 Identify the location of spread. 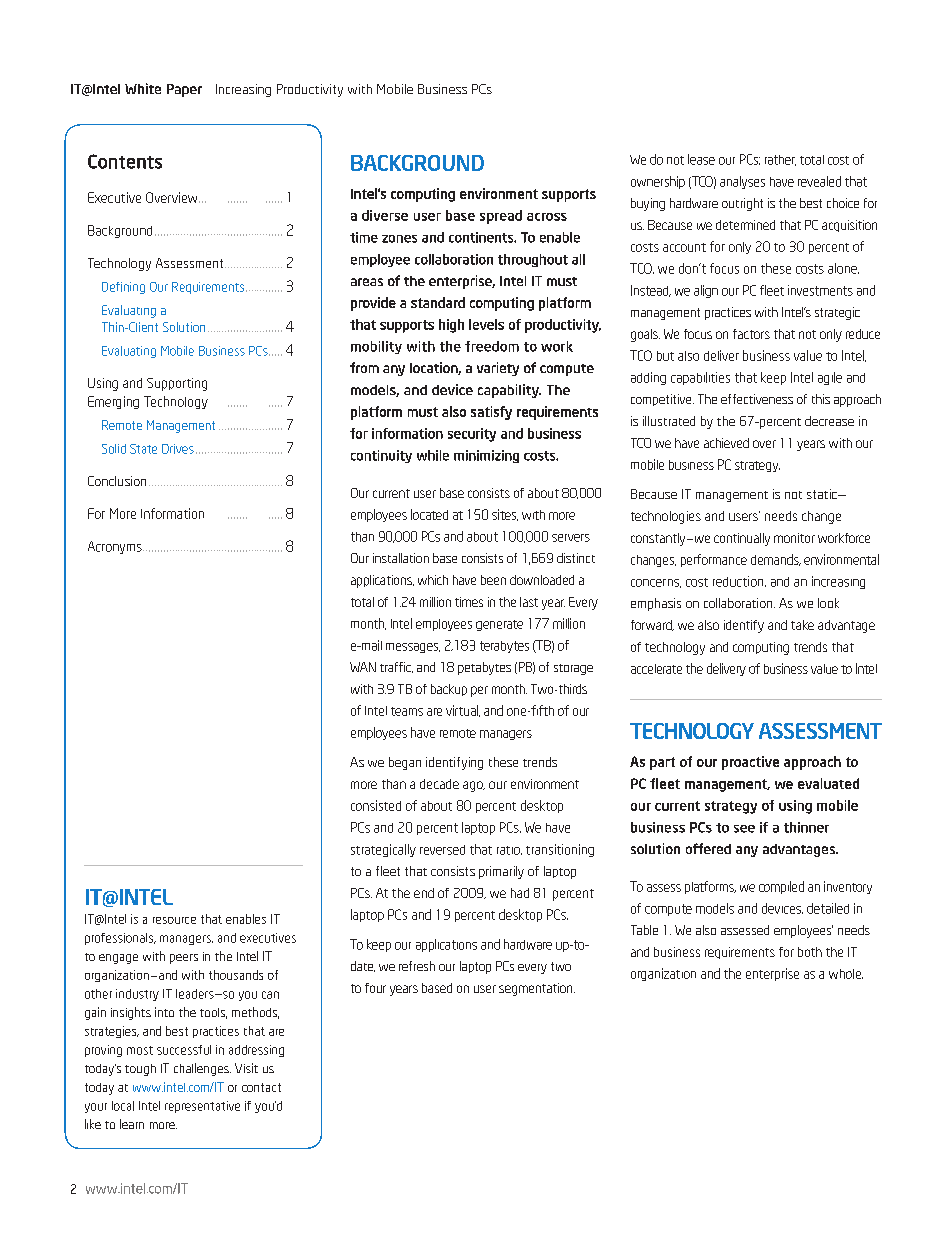
(501, 217).
